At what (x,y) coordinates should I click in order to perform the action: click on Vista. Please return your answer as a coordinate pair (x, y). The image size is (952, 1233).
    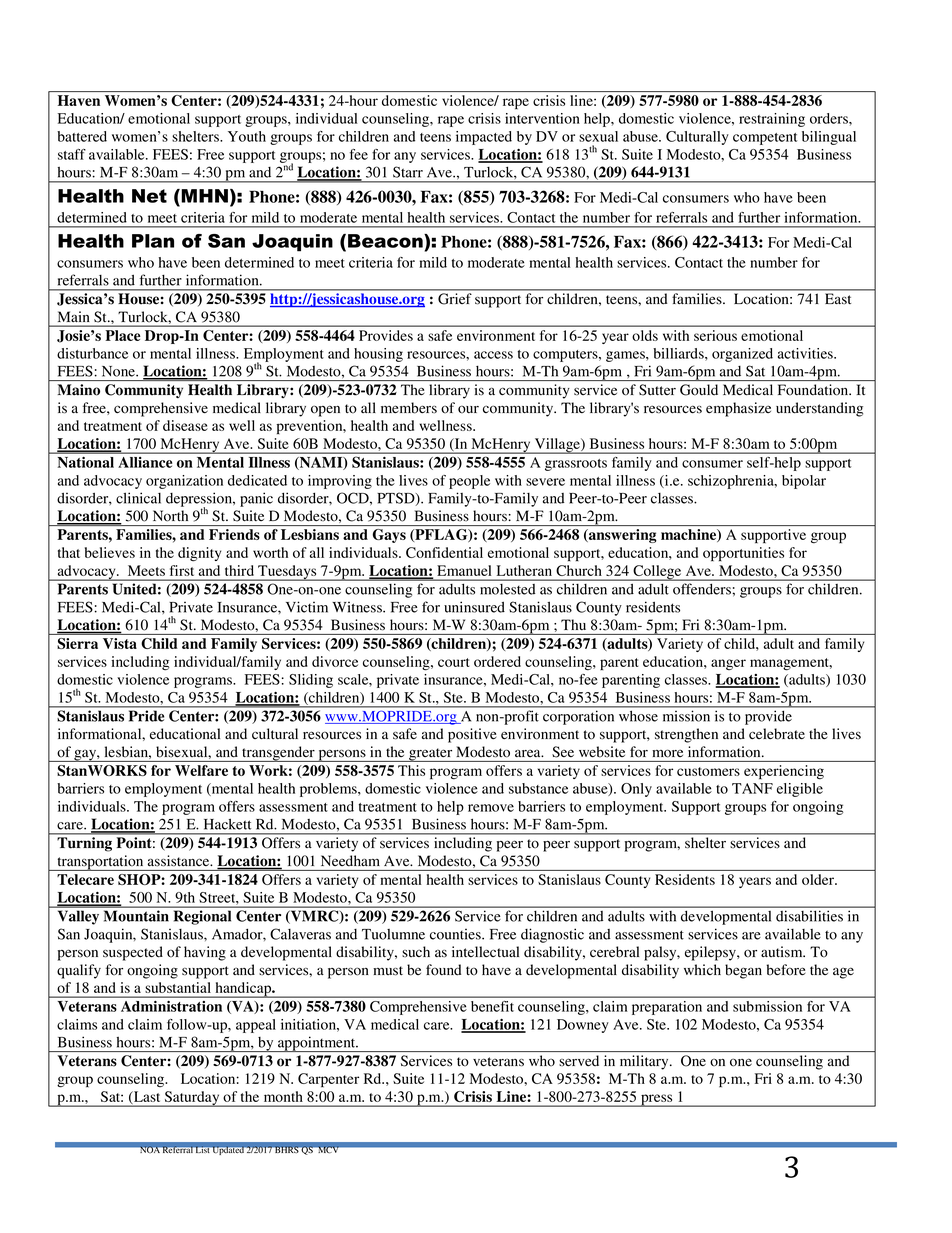
    Looking at the image, I should click on (120, 643).
